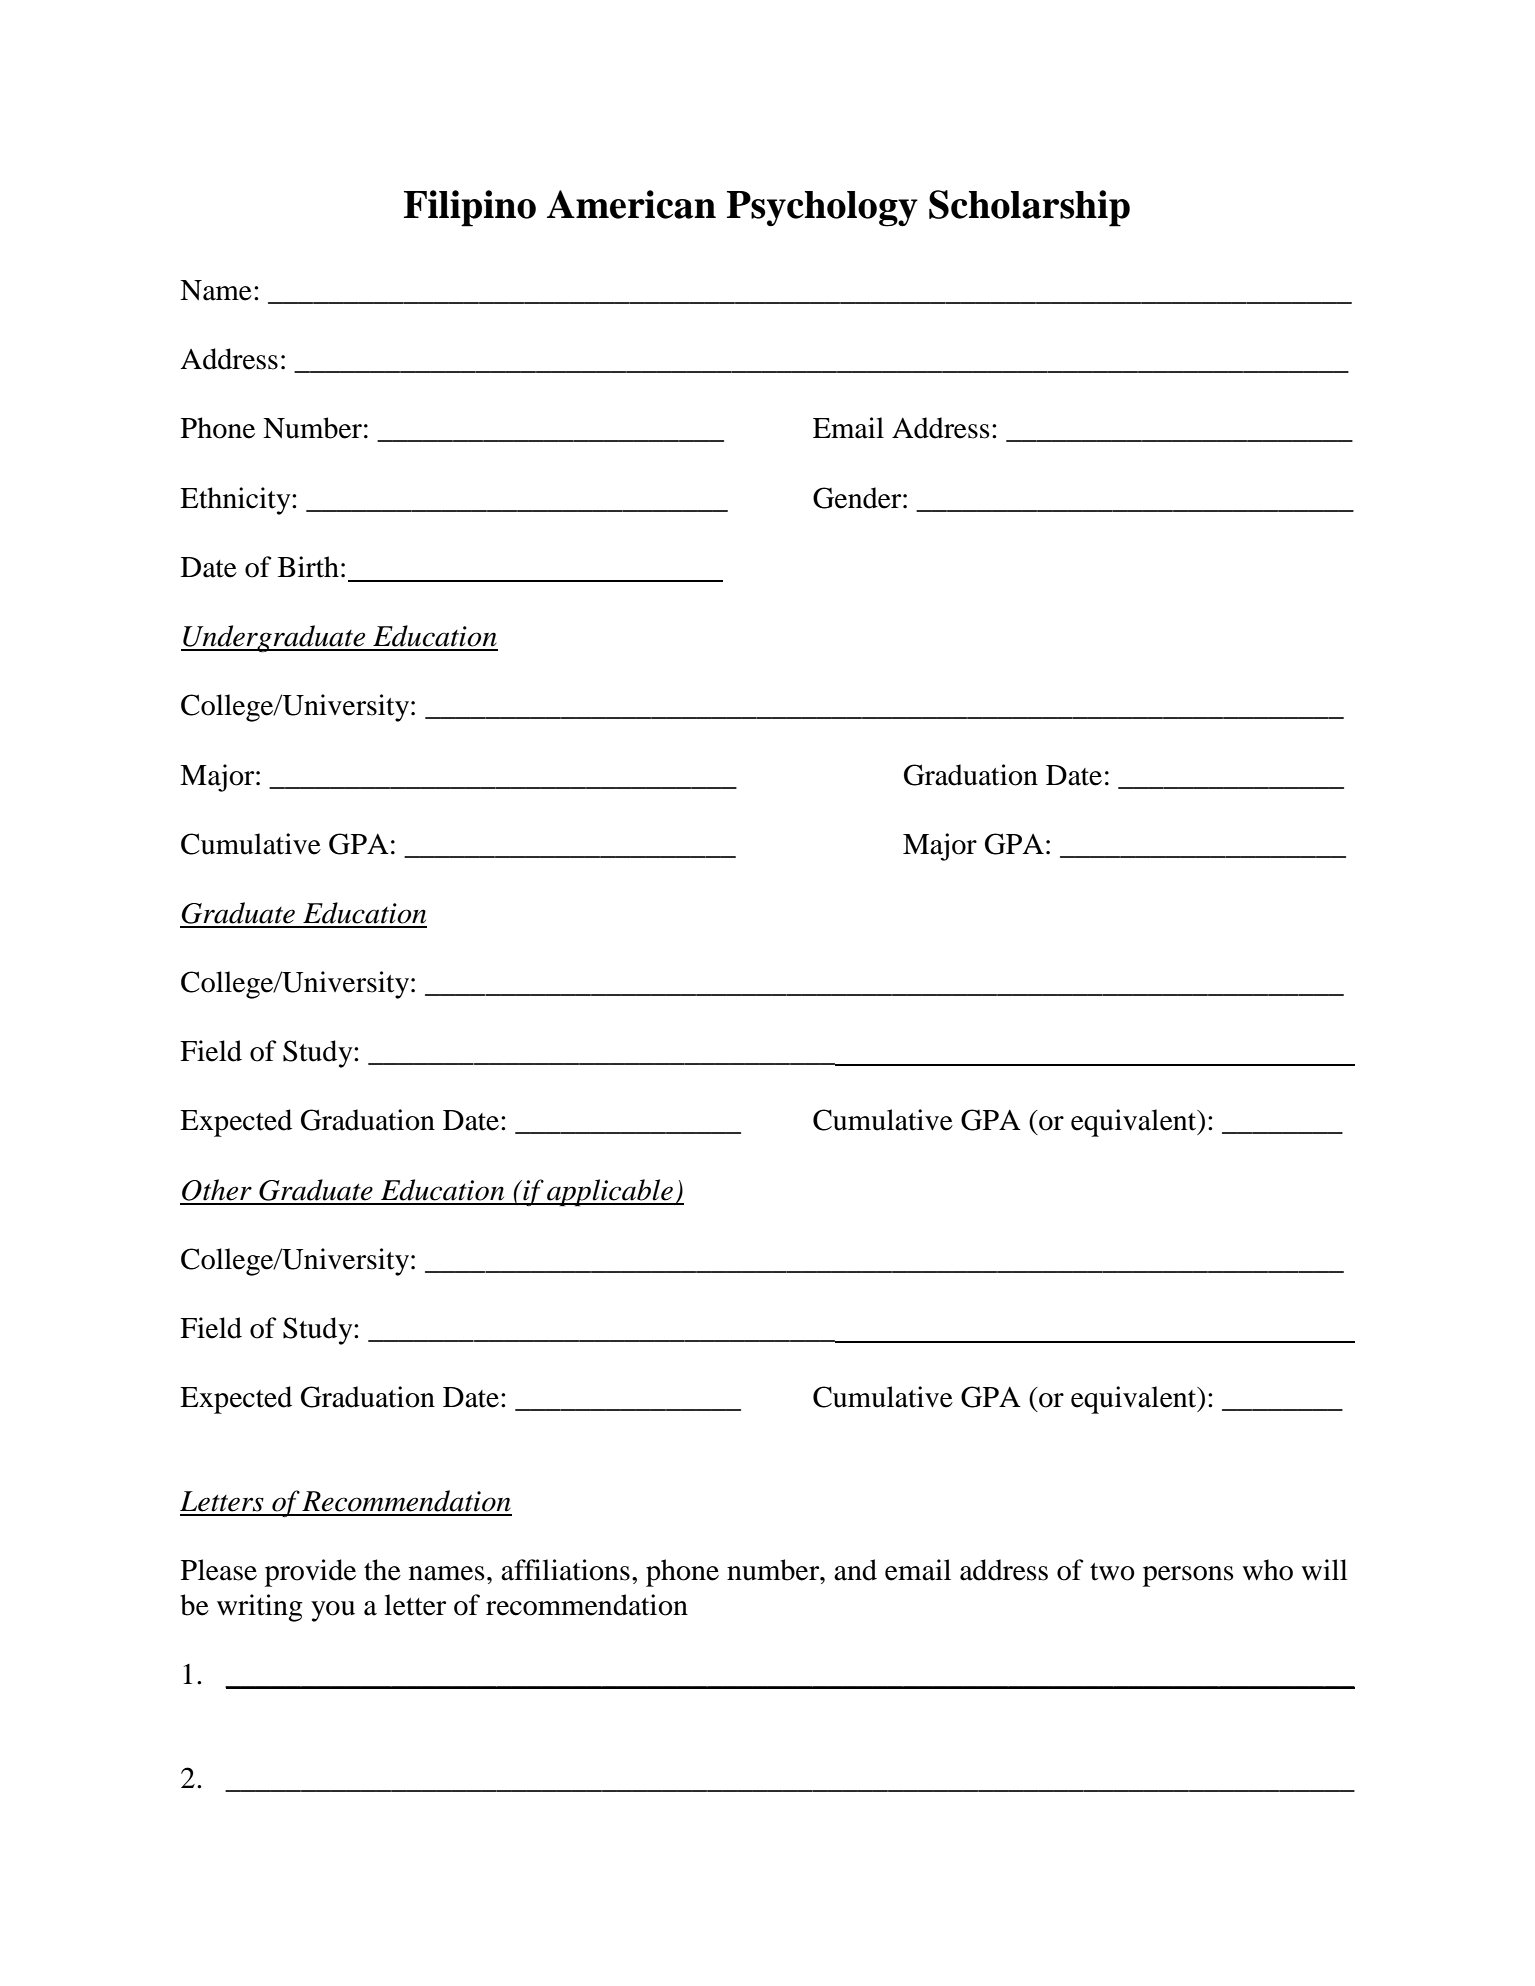 This screenshot has height=1986, width=1535. I want to click on provide, so click(310, 1573).
